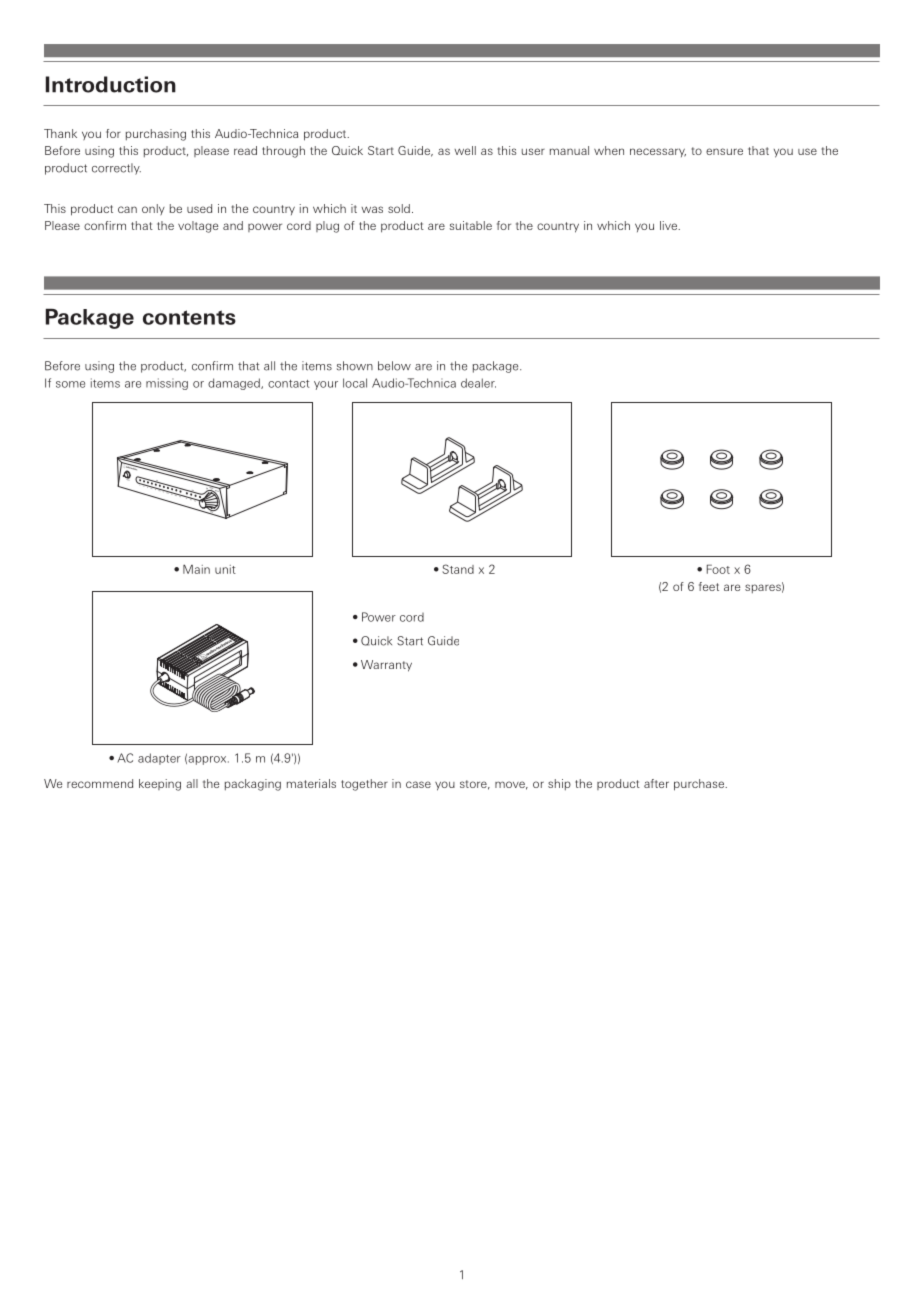  I want to click on Introduction, so click(111, 84).
